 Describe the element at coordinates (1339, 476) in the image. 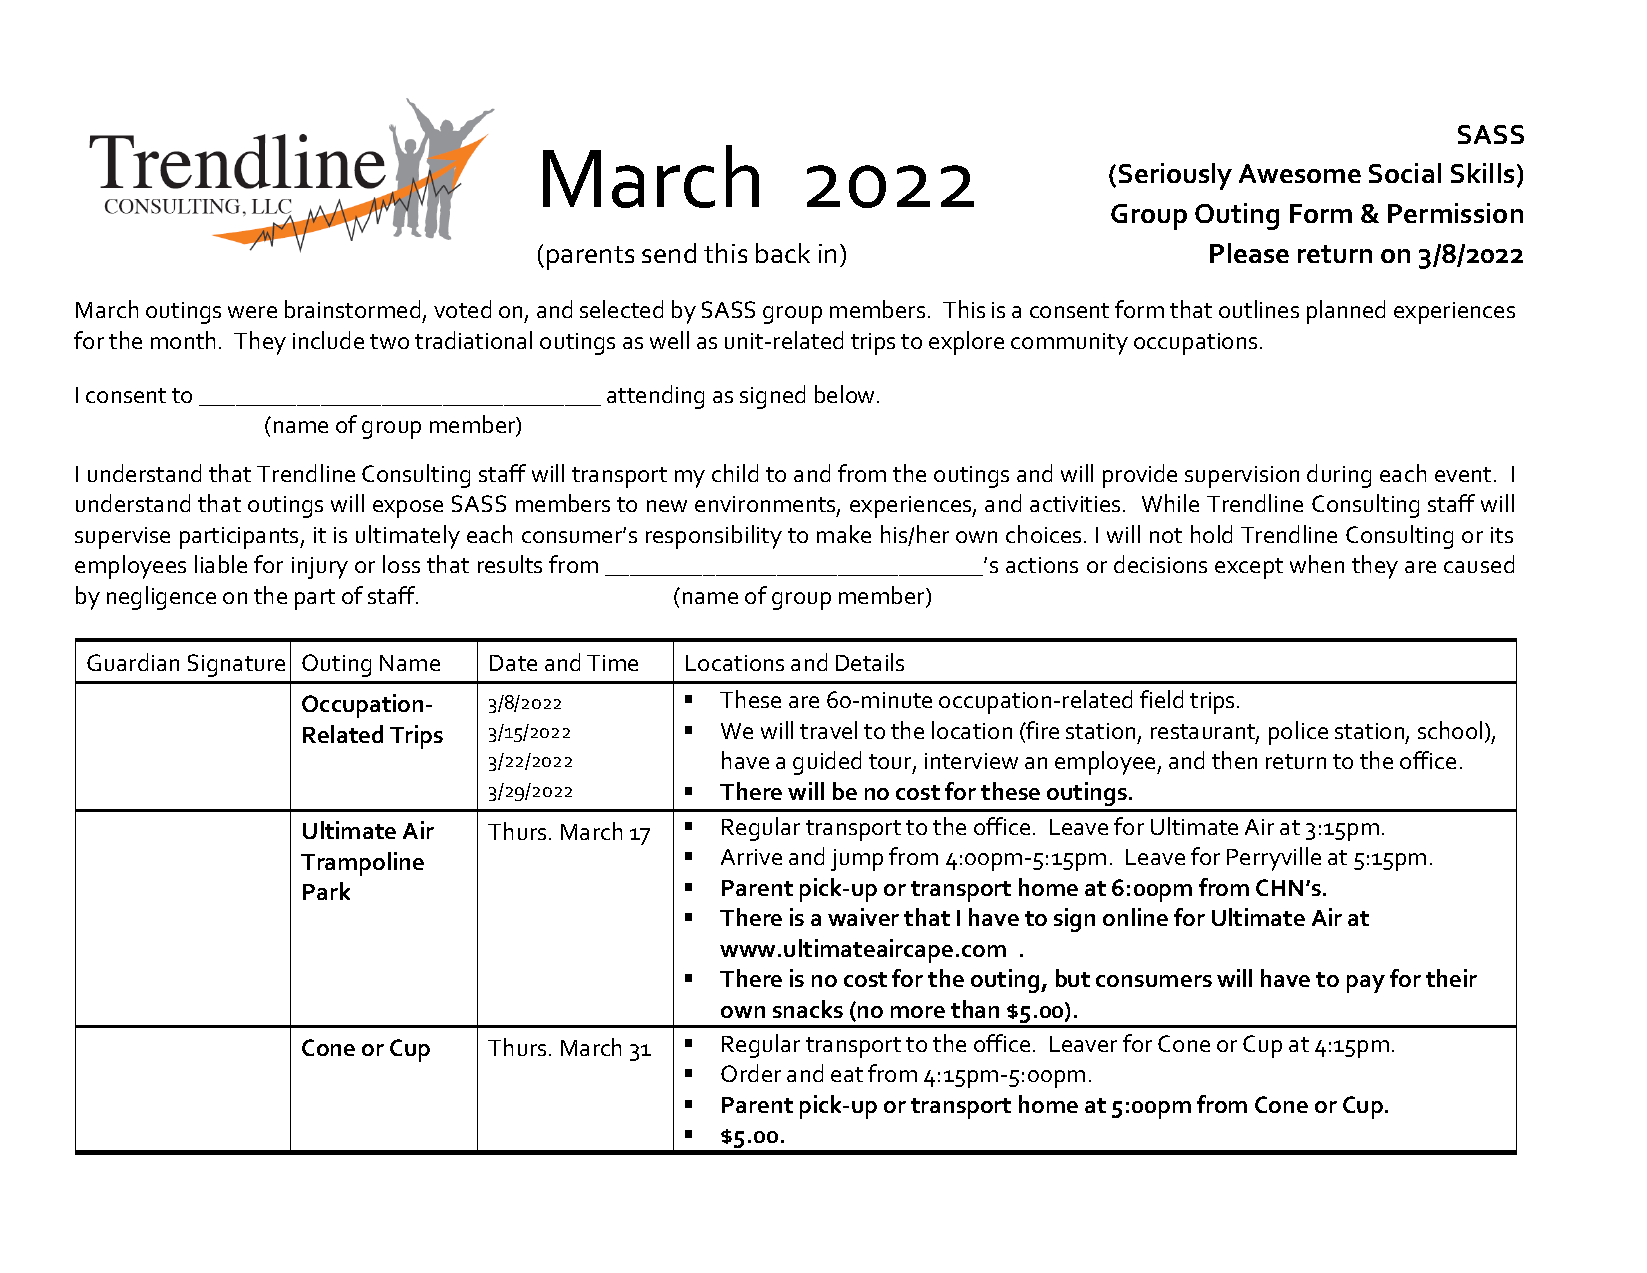

I see `during` at that location.
